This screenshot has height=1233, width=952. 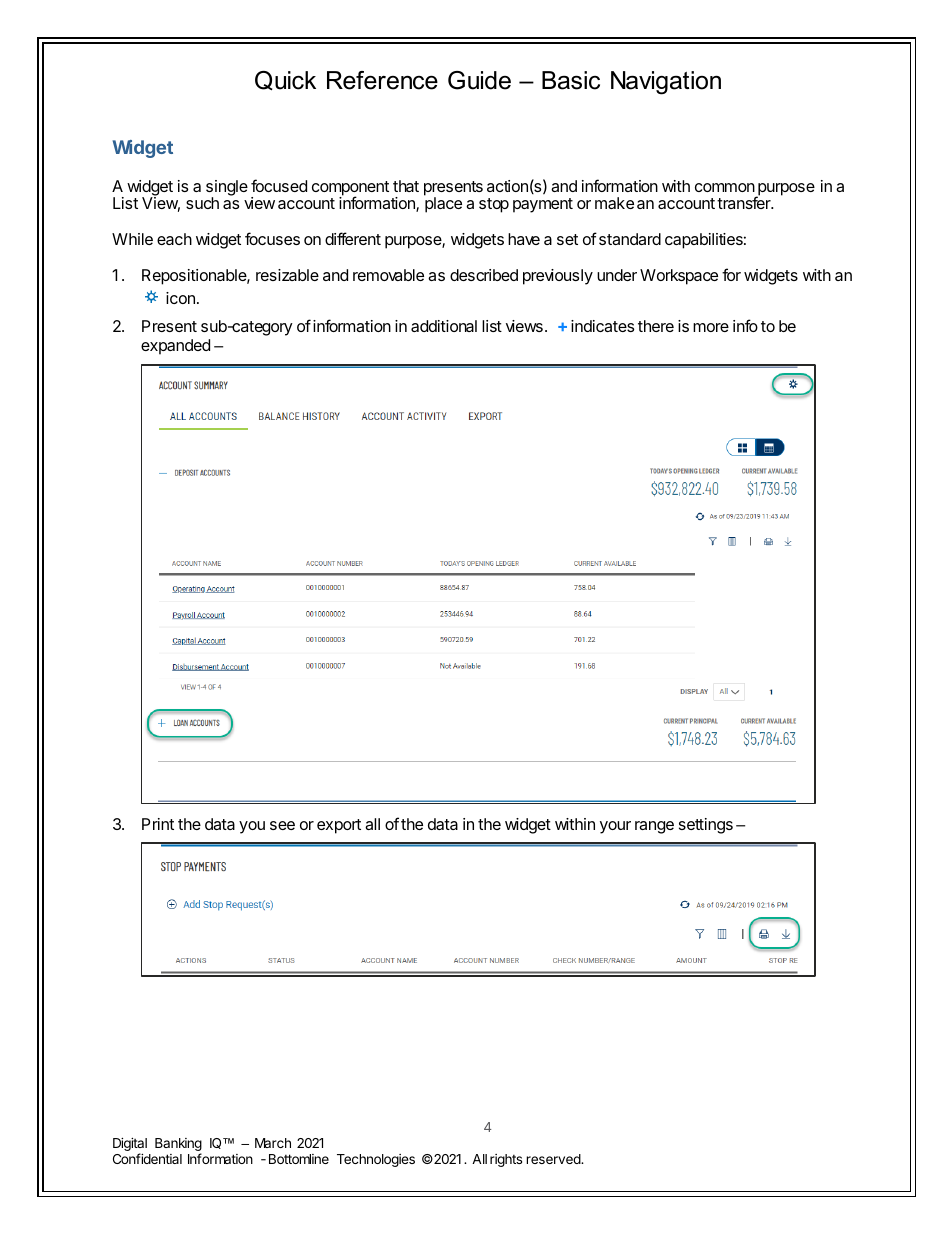 I want to click on export, so click(x=339, y=826).
